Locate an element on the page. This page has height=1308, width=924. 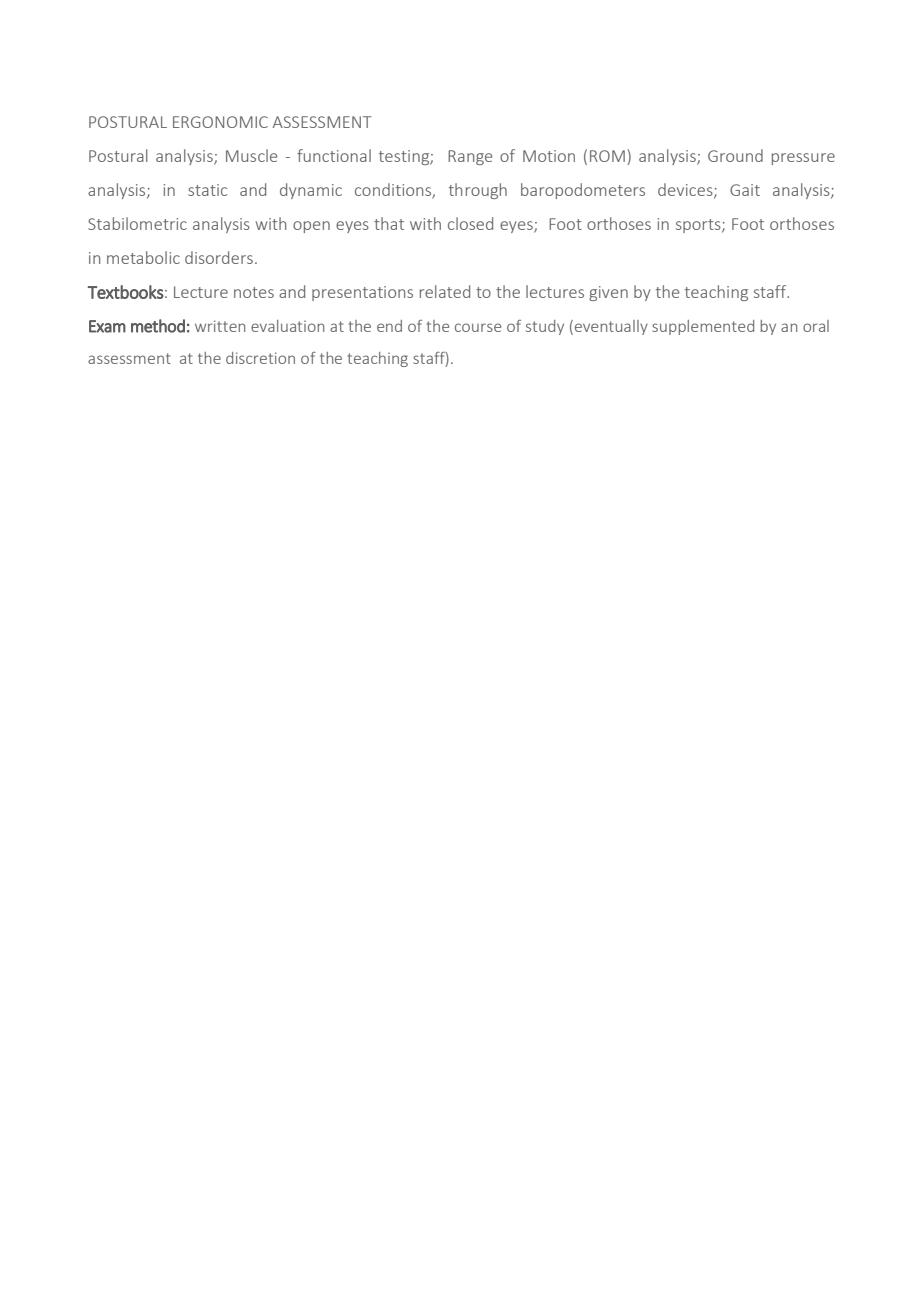
devices is located at coordinates (686, 190).
